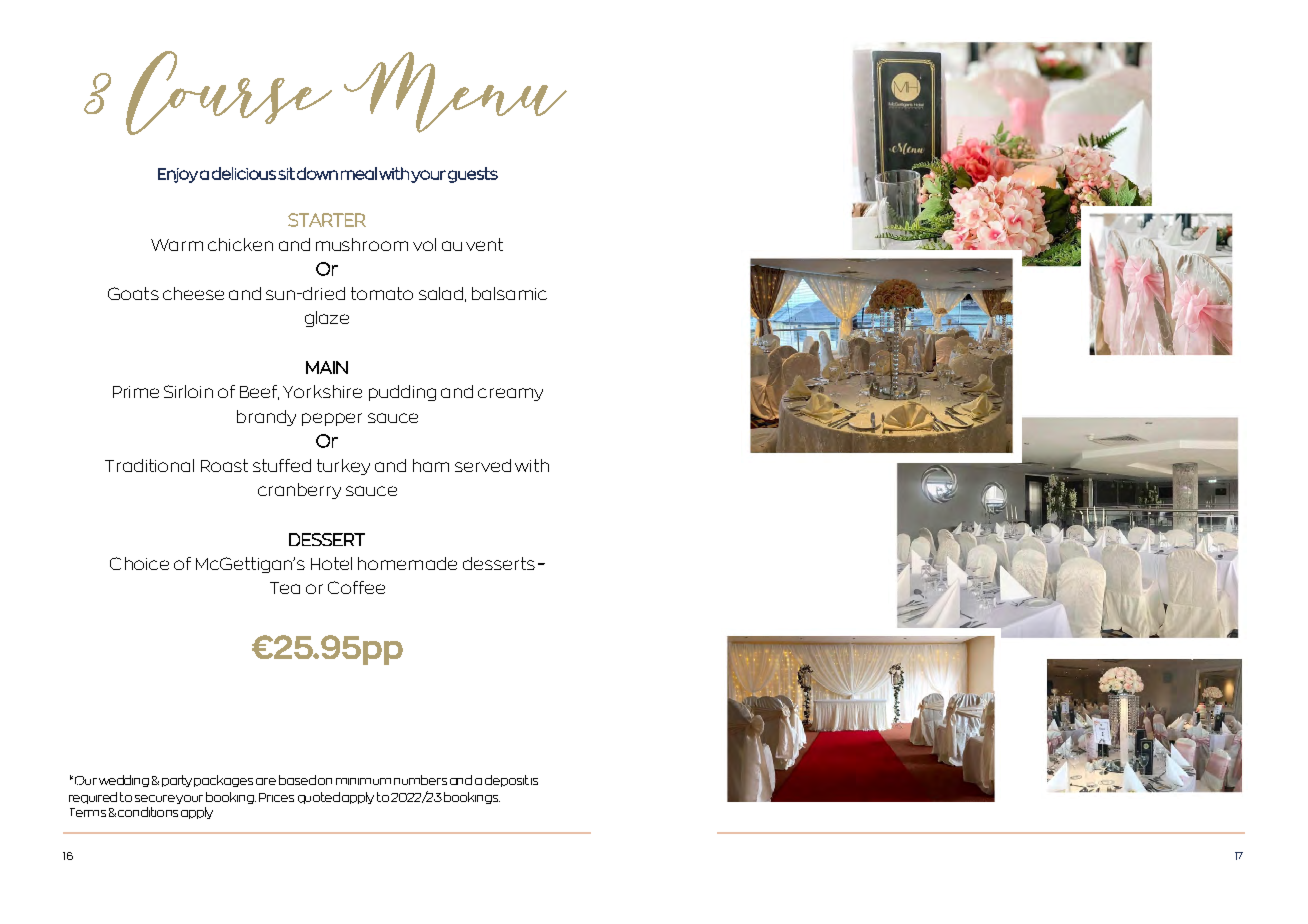 The width and height of the screenshot is (1308, 924). What do you see at coordinates (455, 92) in the screenshot?
I see `Menu` at bounding box center [455, 92].
